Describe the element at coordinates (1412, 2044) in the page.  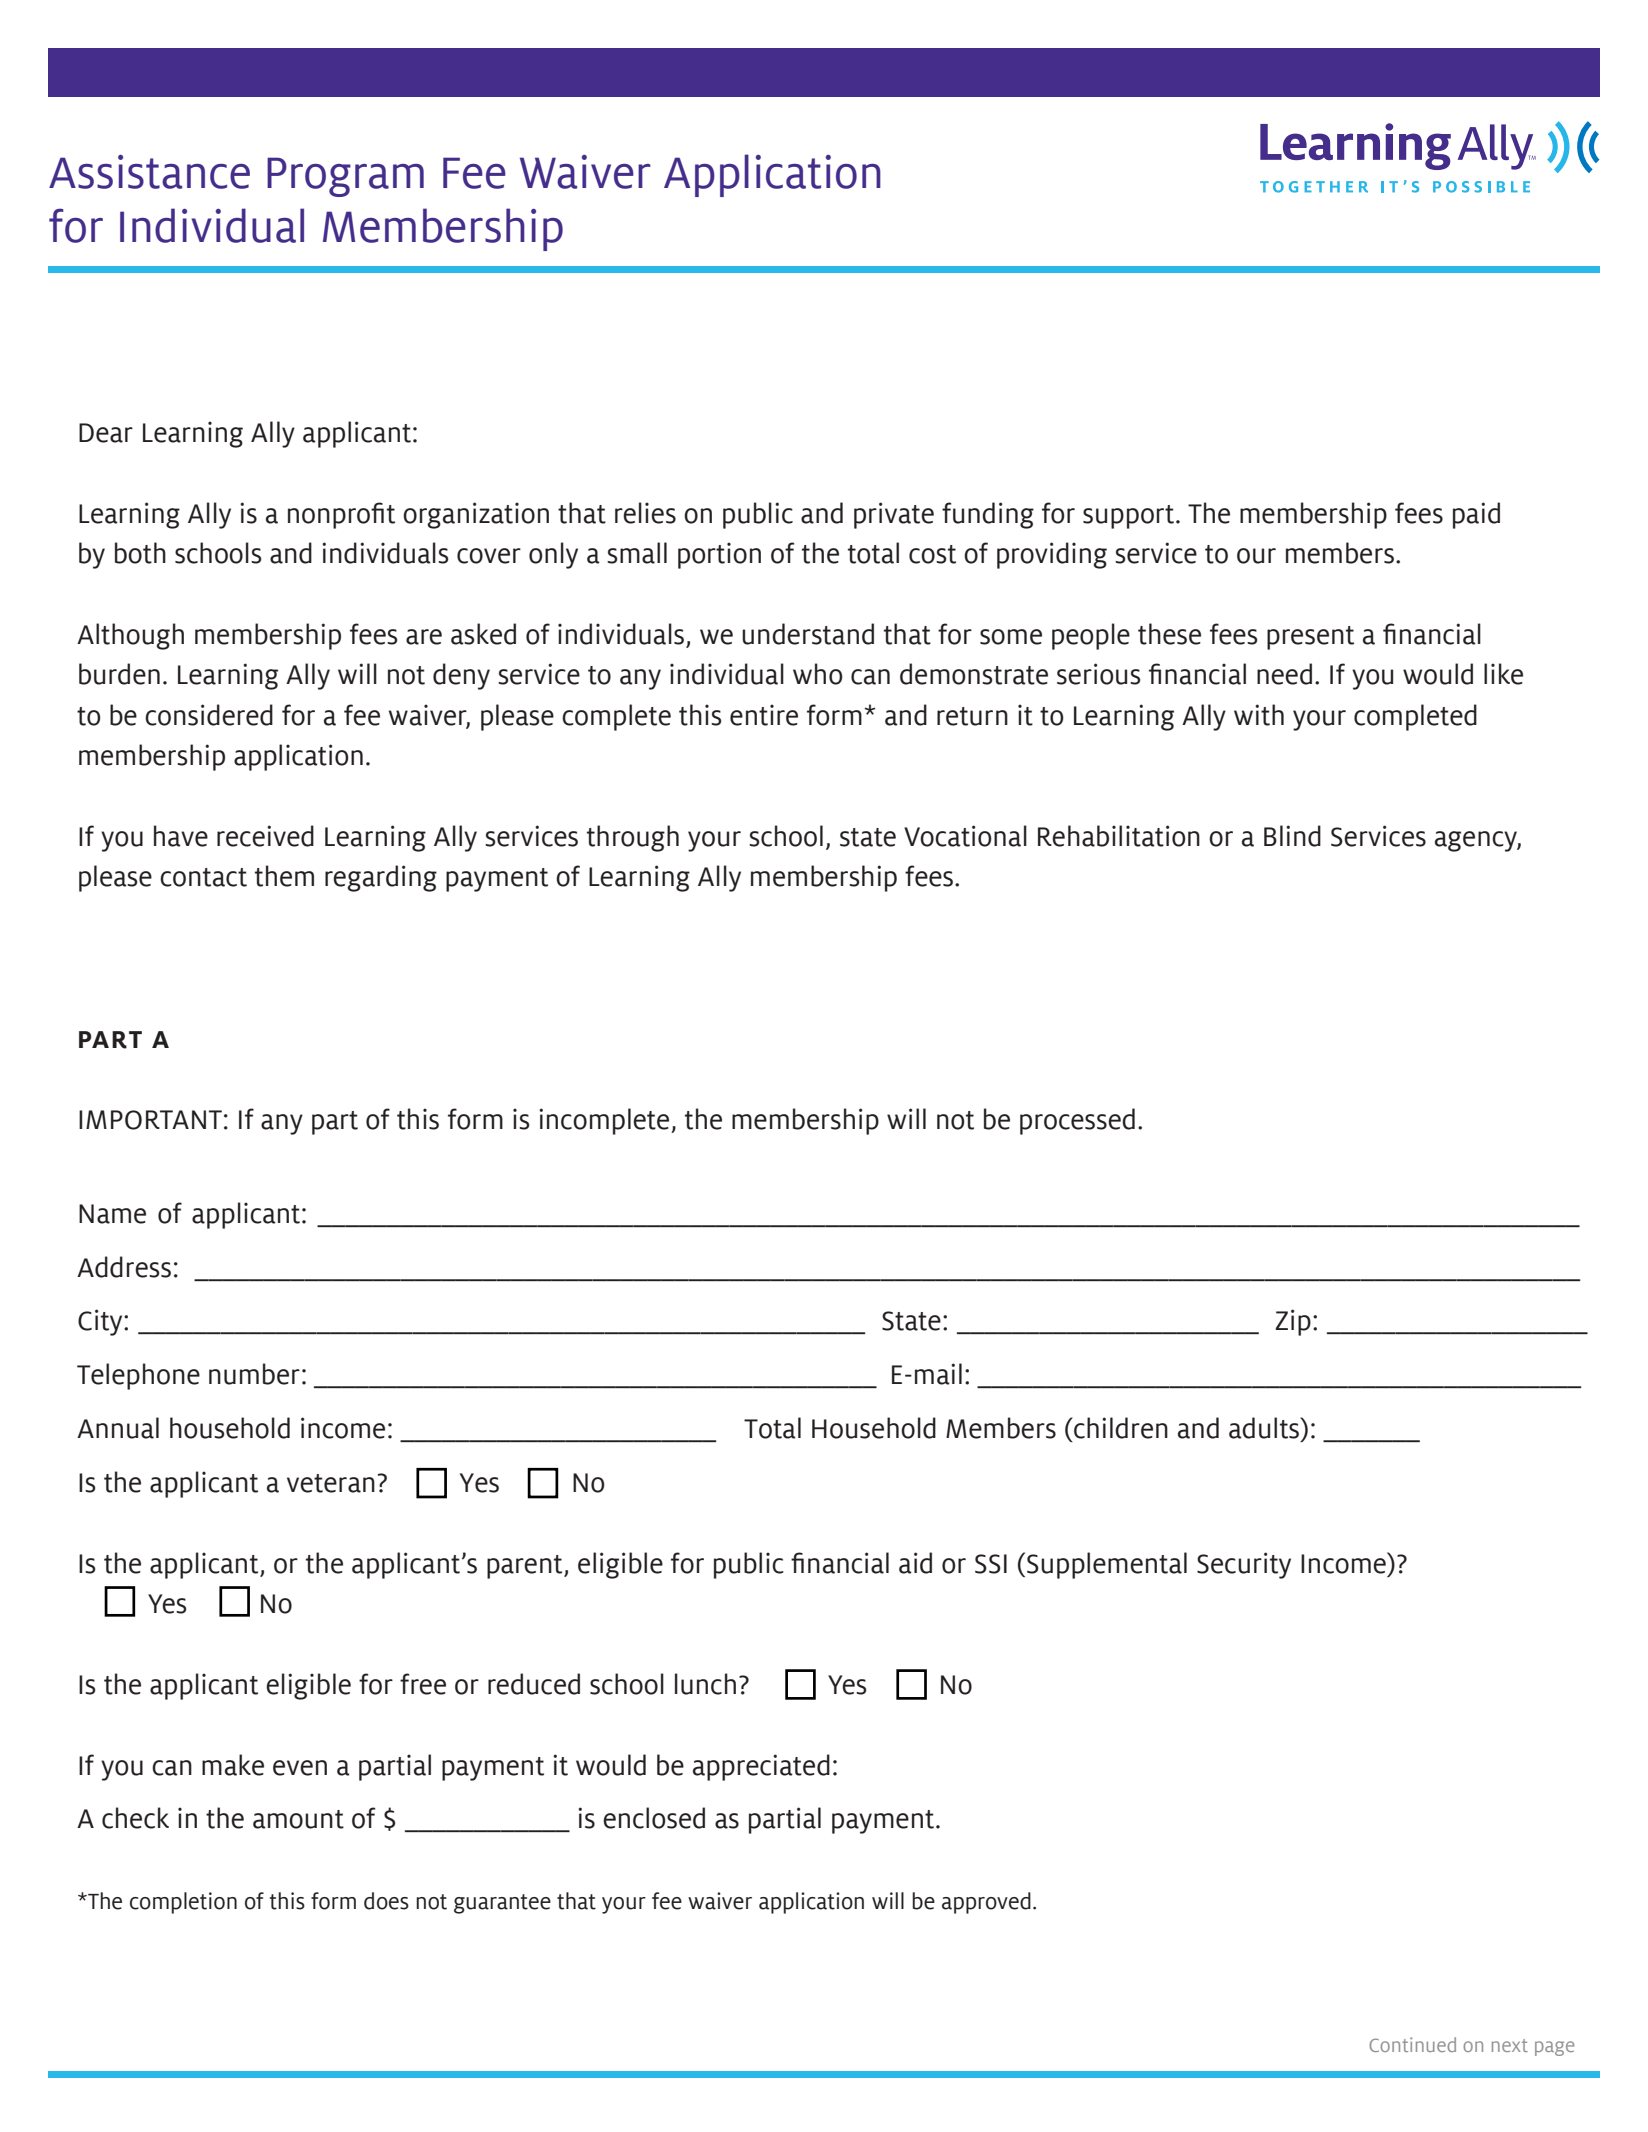
I see `Continued` at that location.
